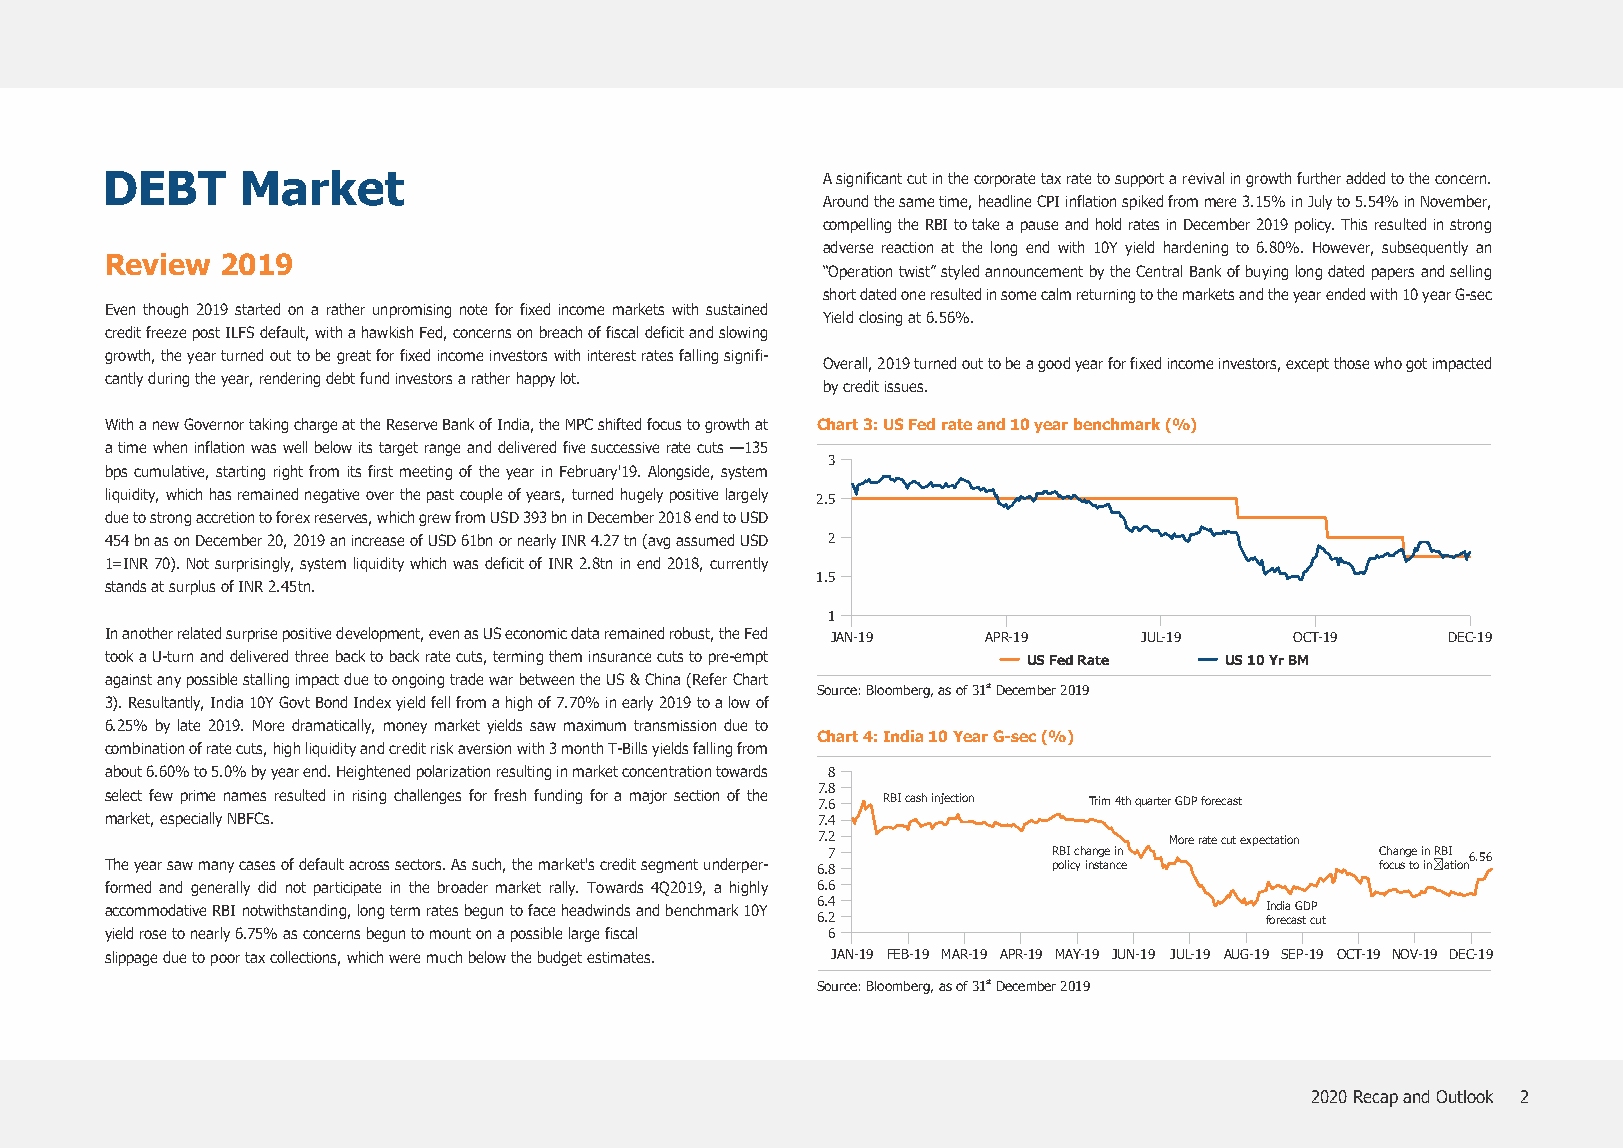  I want to click on Review, so click(158, 264).
